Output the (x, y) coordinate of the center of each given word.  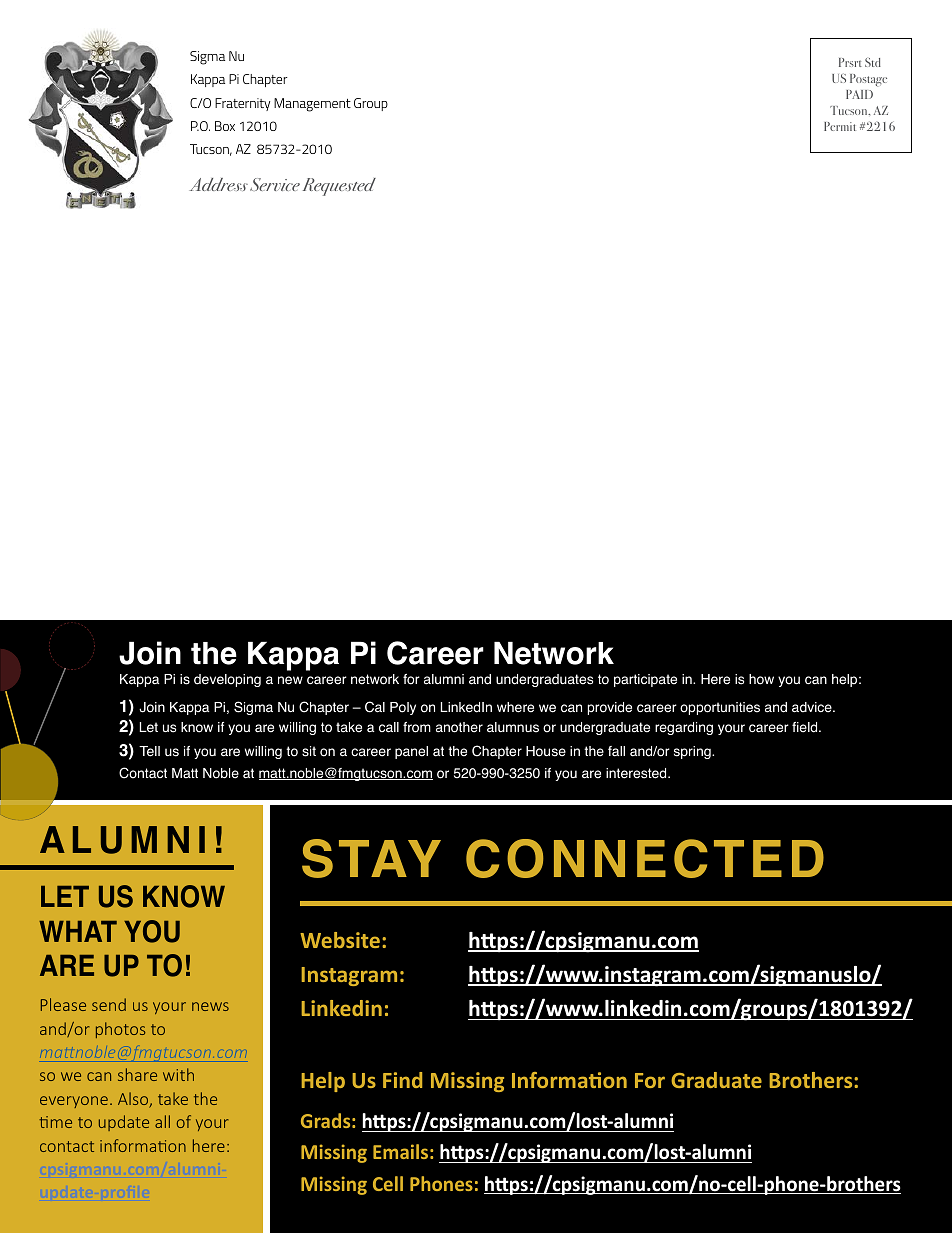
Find (402, 1080)
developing (227, 680)
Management (312, 105)
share (137, 1074)
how (761, 679)
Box (225, 126)
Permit (840, 126)
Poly (403, 708)
